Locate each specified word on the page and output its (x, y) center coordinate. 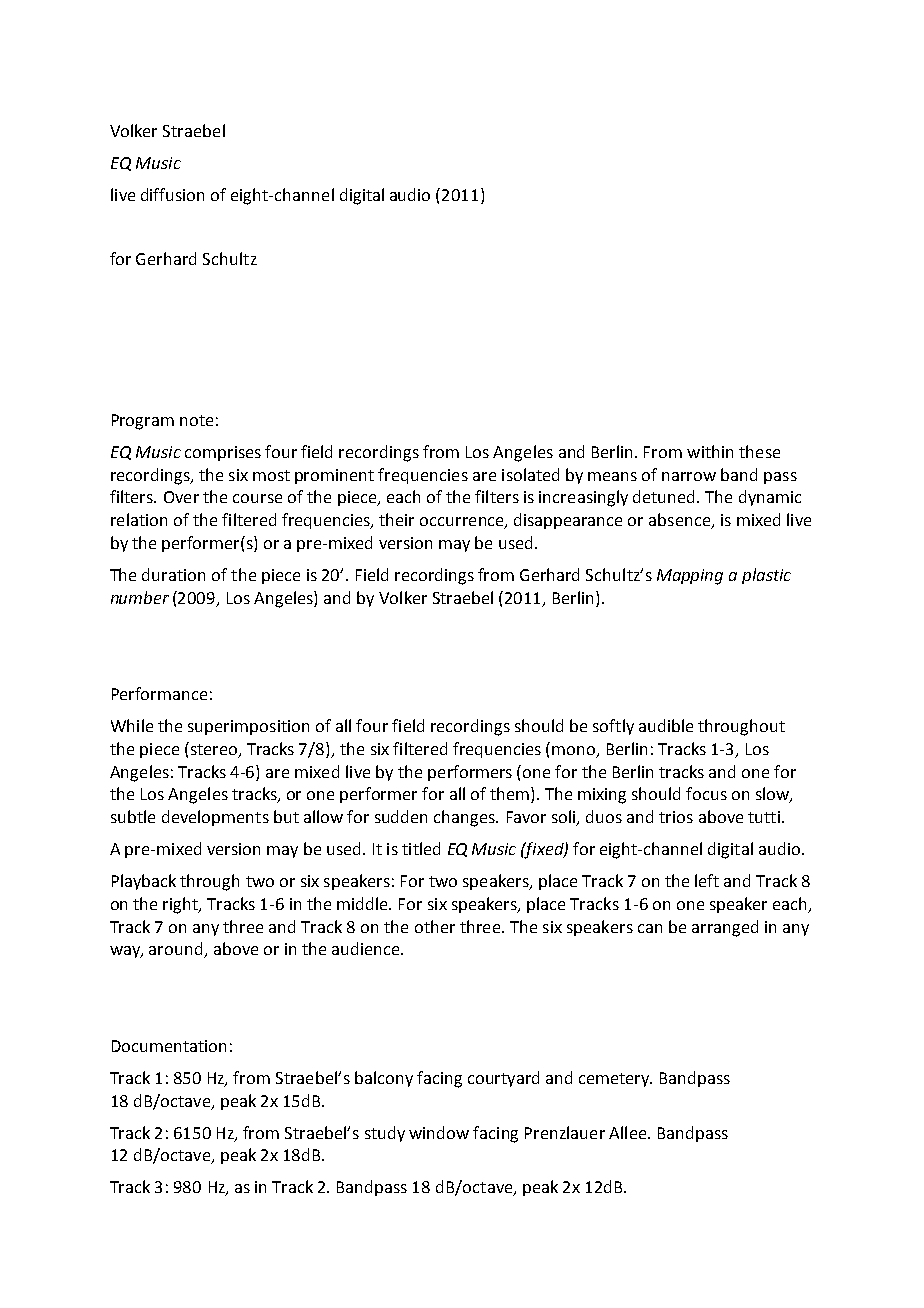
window (439, 1132)
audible (666, 725)
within (710, 451)
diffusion (172, 194)
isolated (530, 474)
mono (575, 751)
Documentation (169, 1046)
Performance (159, 693)
